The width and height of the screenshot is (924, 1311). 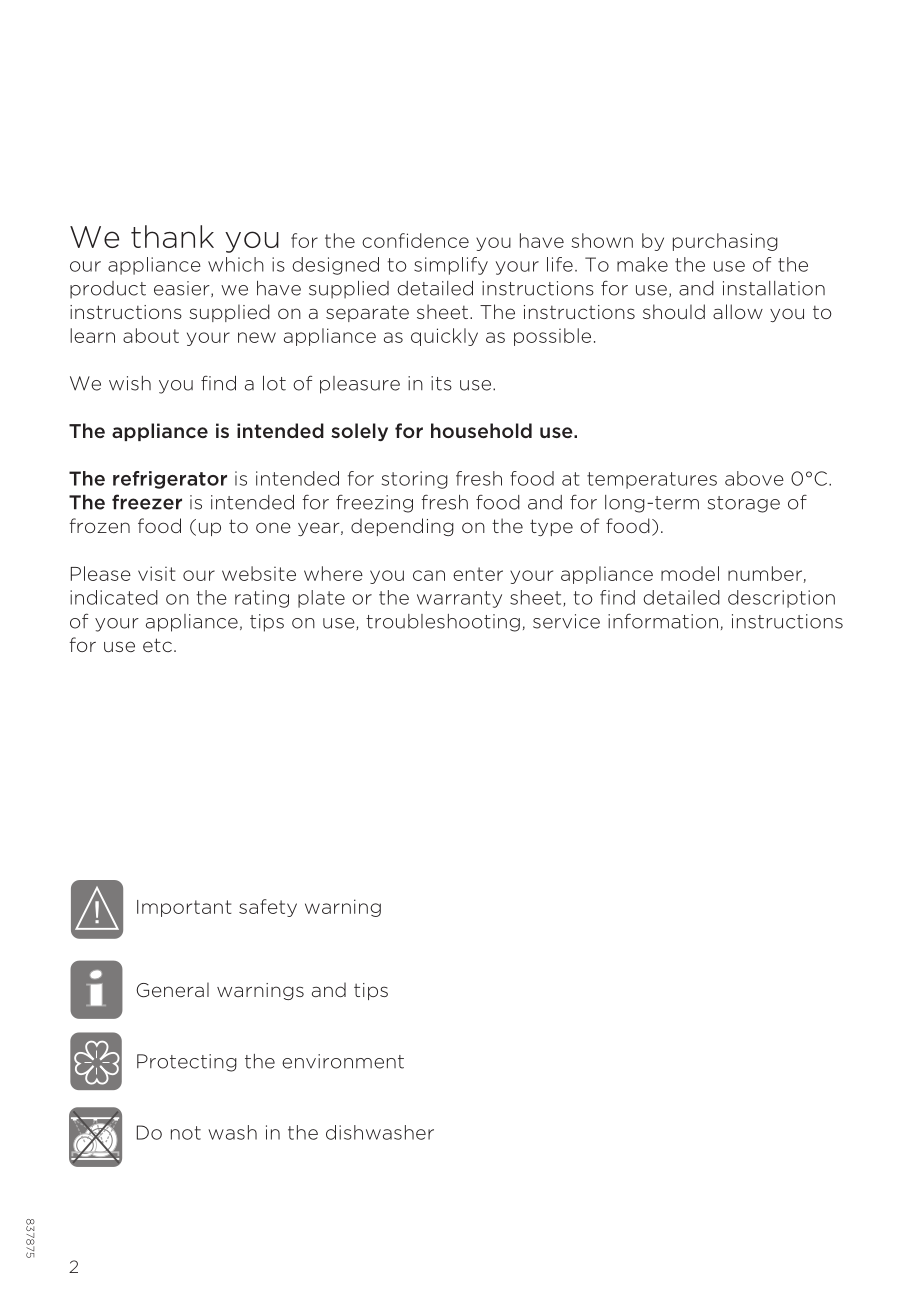 I want to click on not, so click(x=186, y=1133).
